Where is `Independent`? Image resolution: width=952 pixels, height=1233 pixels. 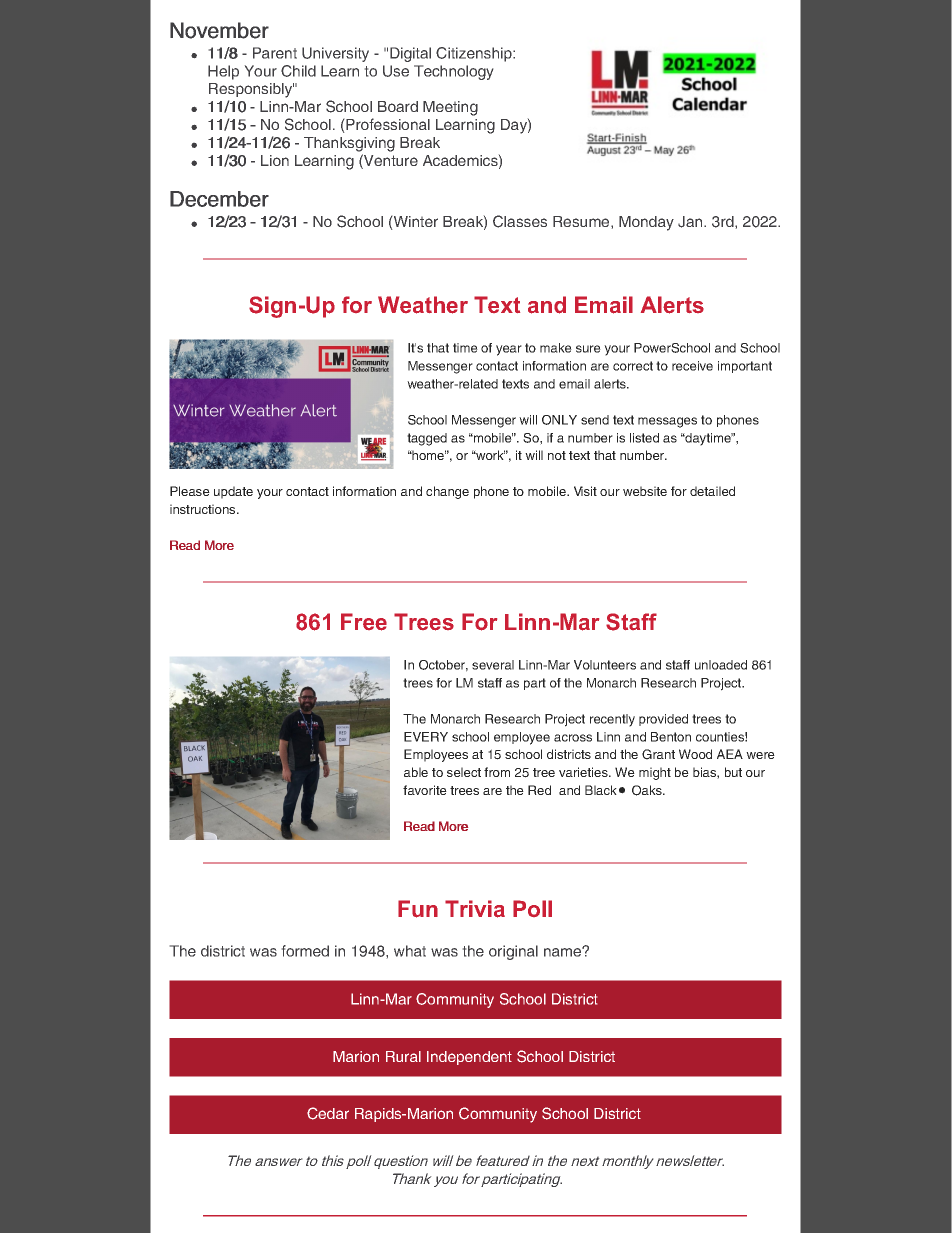 Independent is located at coordinates (469, 1058).
